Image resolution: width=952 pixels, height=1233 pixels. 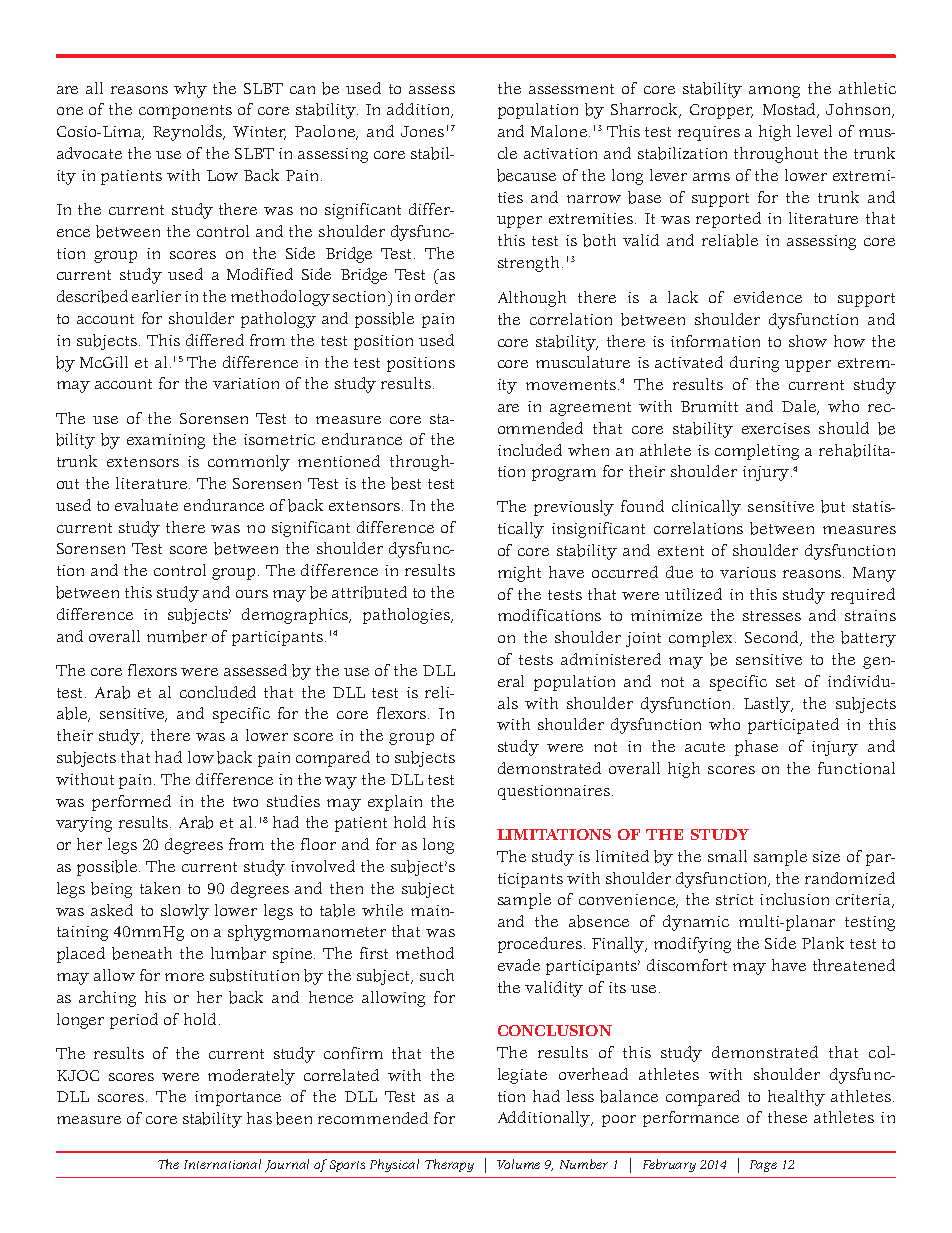 I want to click on because, so click(x=526, y=175).
